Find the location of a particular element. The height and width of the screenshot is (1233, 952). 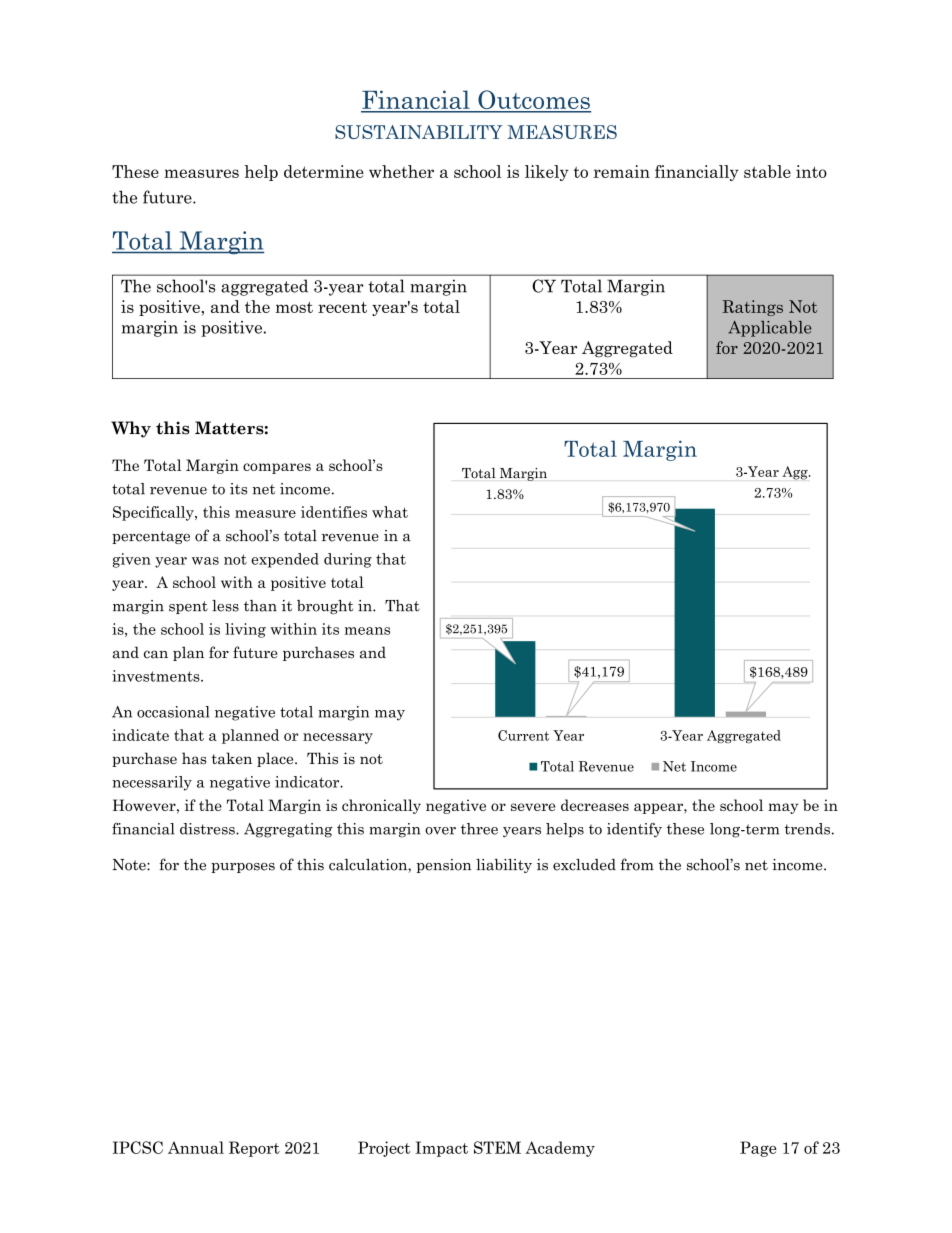

SUSTAINABILITY is located at coordinates (419, 132).
